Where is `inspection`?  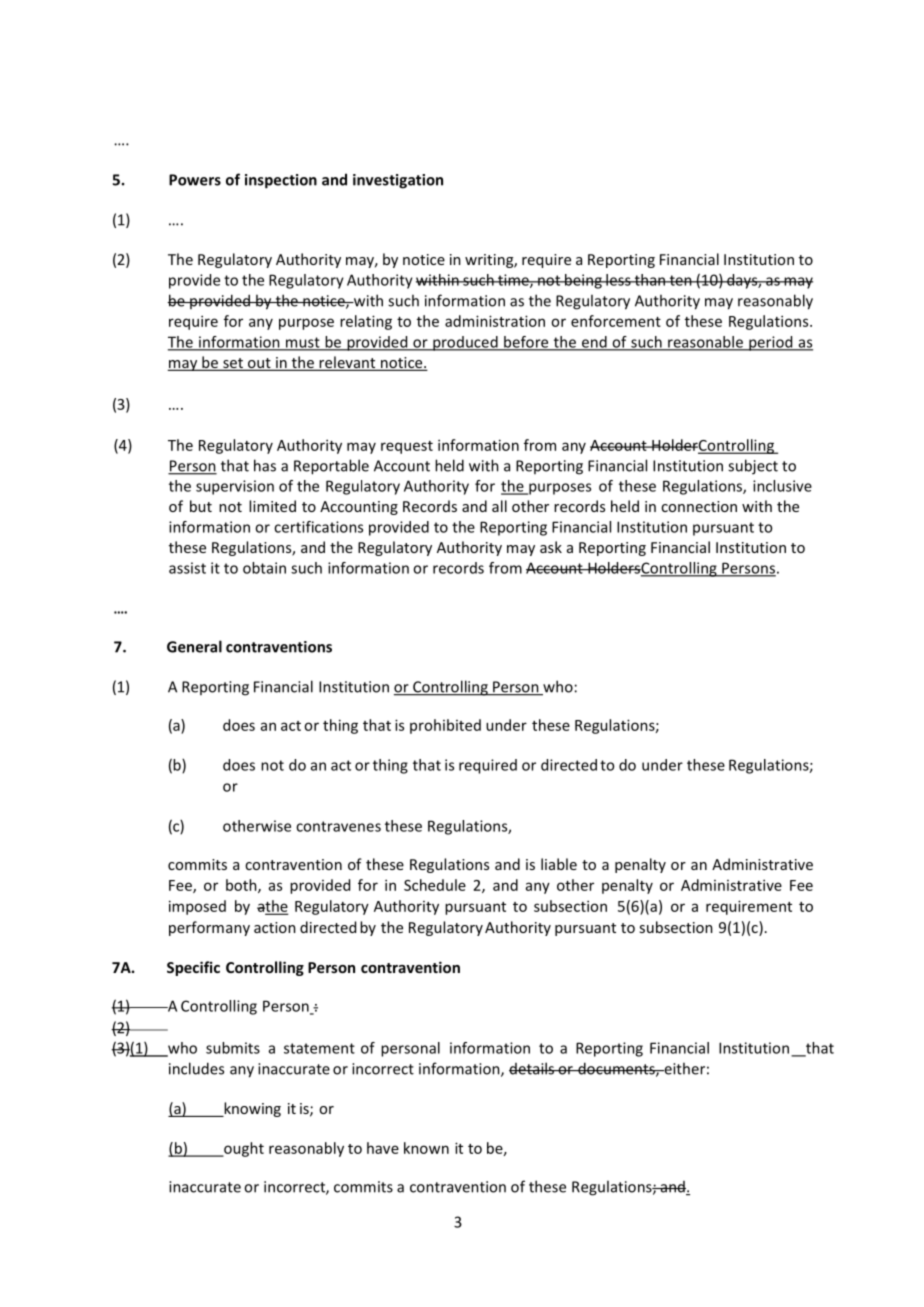 inspection is located at coordinates (281, 181).
